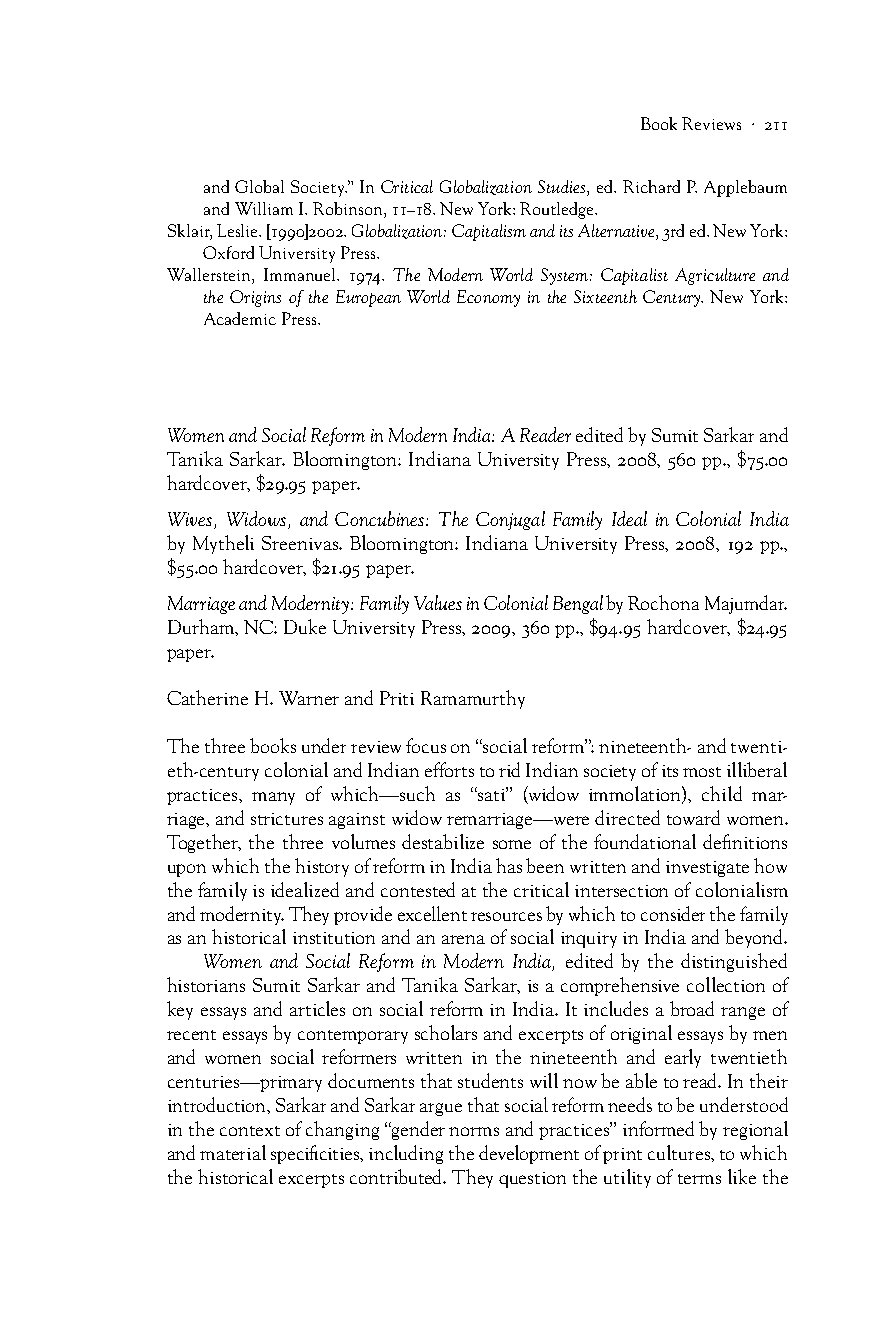 The height and width of the page is (1327, 896). I want to click on norms, so click(474, 1131).
